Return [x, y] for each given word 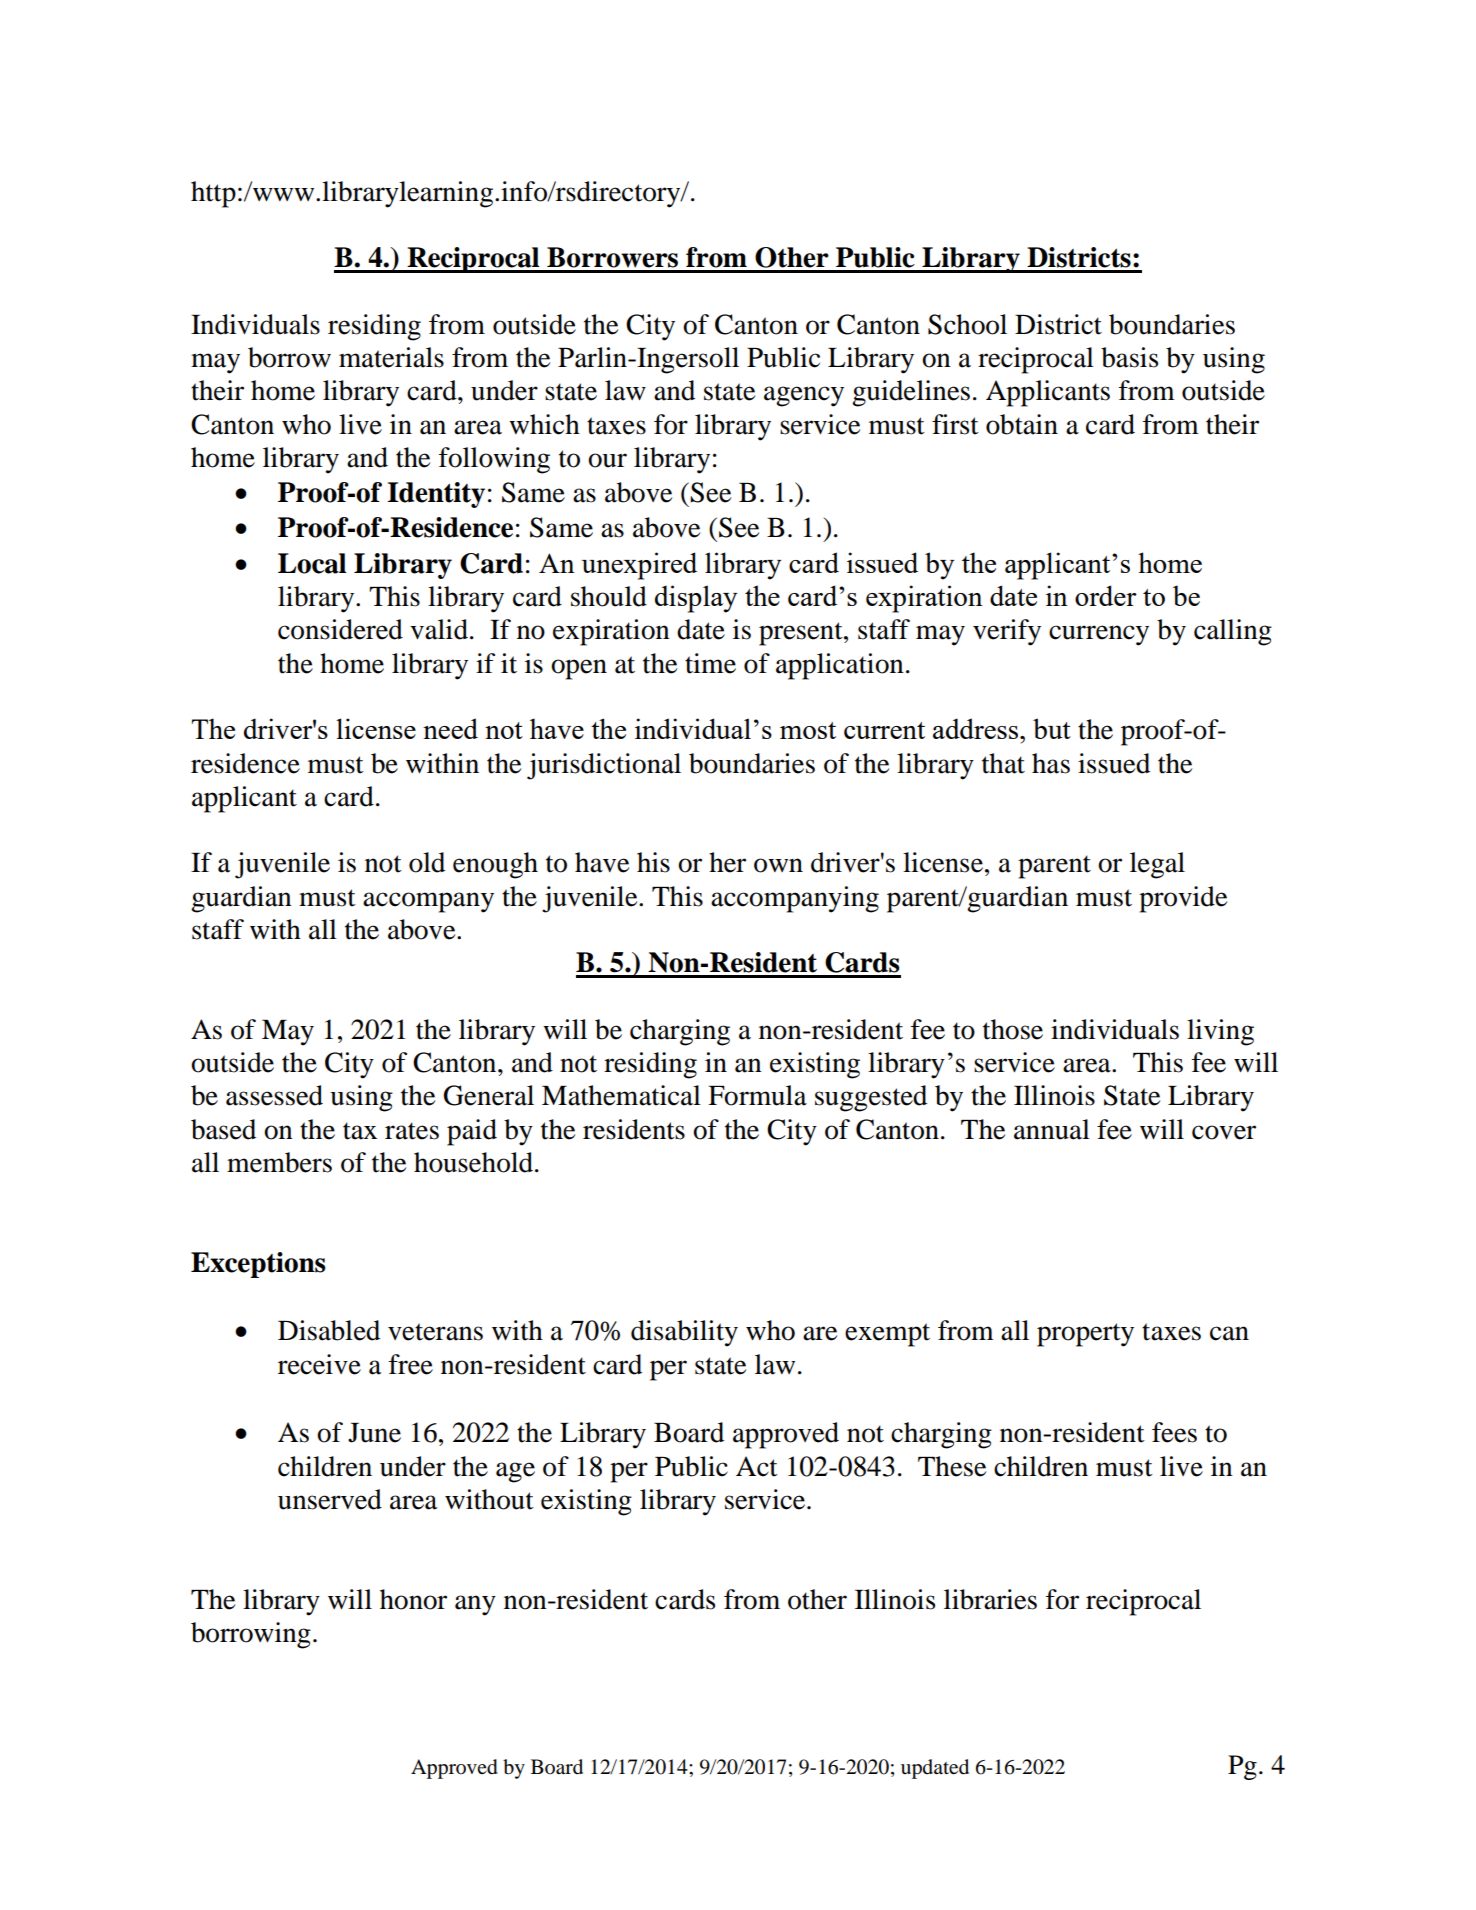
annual [1052, 1129]
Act [757, 1466]
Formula [757, 1095]
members [279, 1162]
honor [413, 1599]
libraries [990, 1599]
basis [1129, 357]
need [450, 728]
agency [804, 396]
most [808, 730]
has [1051, 763]
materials [391, 357]
